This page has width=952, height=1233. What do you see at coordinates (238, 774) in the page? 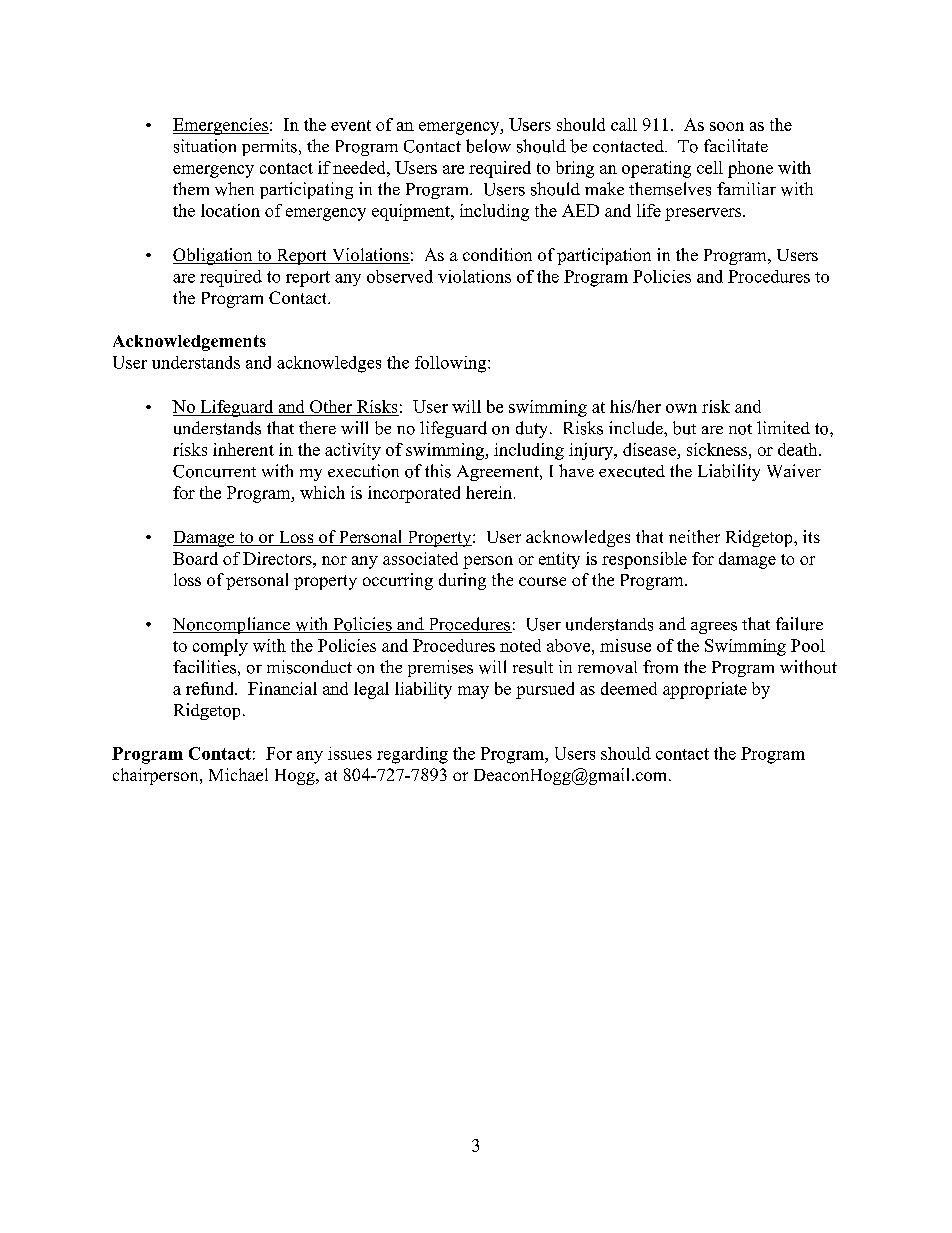
I see `Michael` at bounding box center [238, 774].
